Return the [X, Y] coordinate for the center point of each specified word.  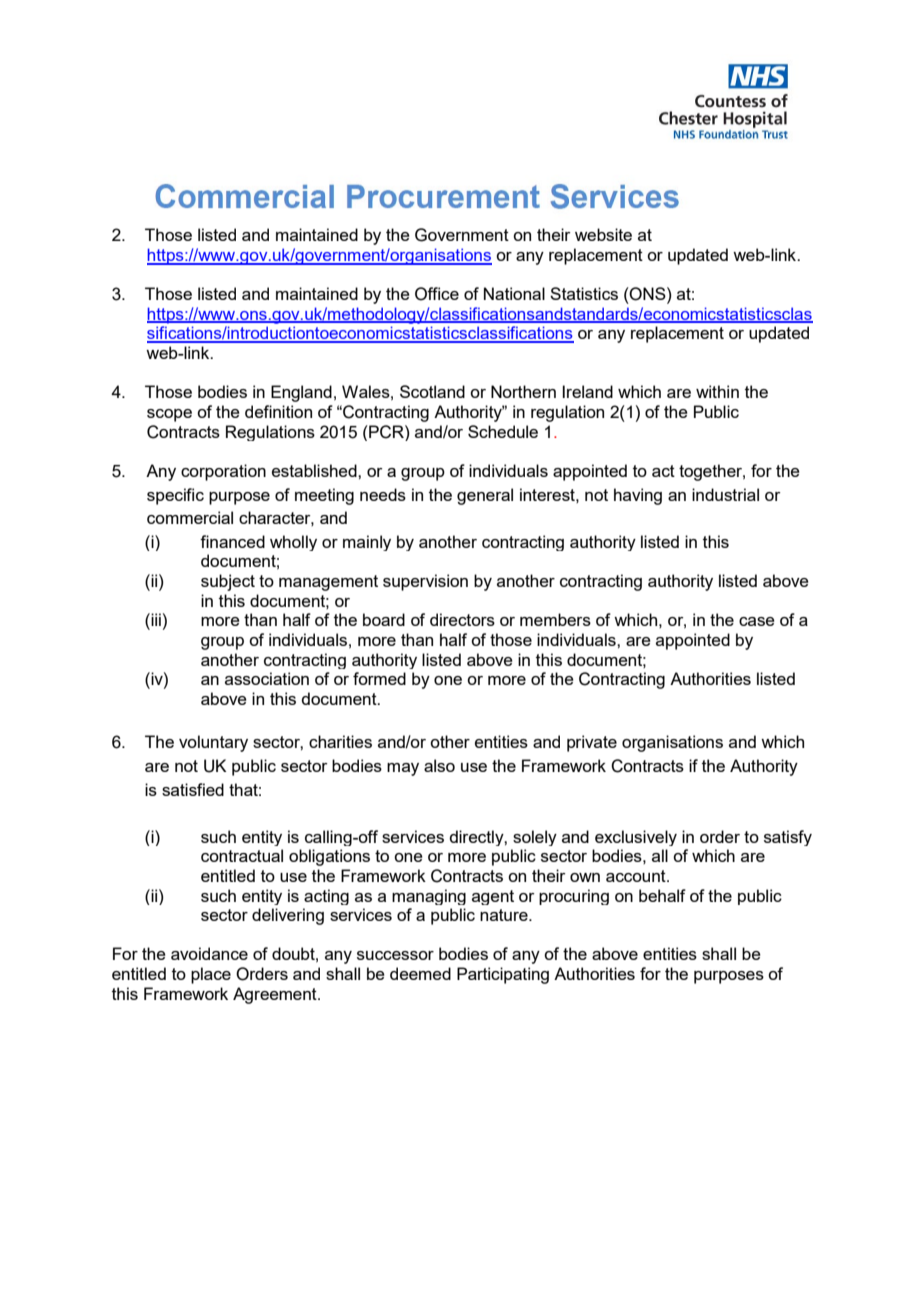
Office [437, 294]
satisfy [788, 838]
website [603, 234]
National [514, 293]
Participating [503, 975]
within [717, 391]
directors [462, 619]
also [439, 765]
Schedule [503, 431]
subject [228, 582]
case [757, 621]
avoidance [209, 953]
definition [278, 411]
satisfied [193, 789]
